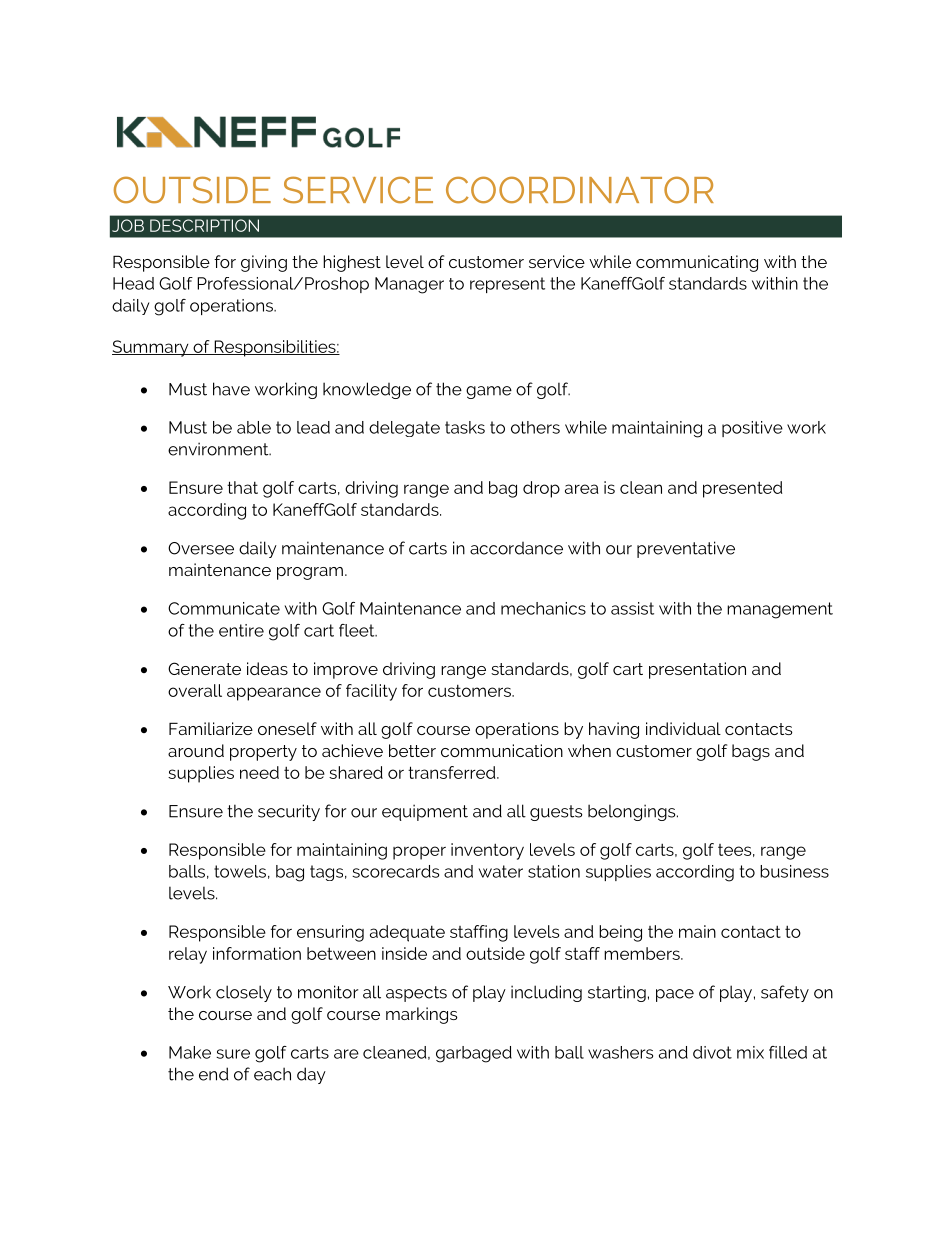 This screenshot has width=952, height=1233. I want to click on positive, so click(752, 429).
